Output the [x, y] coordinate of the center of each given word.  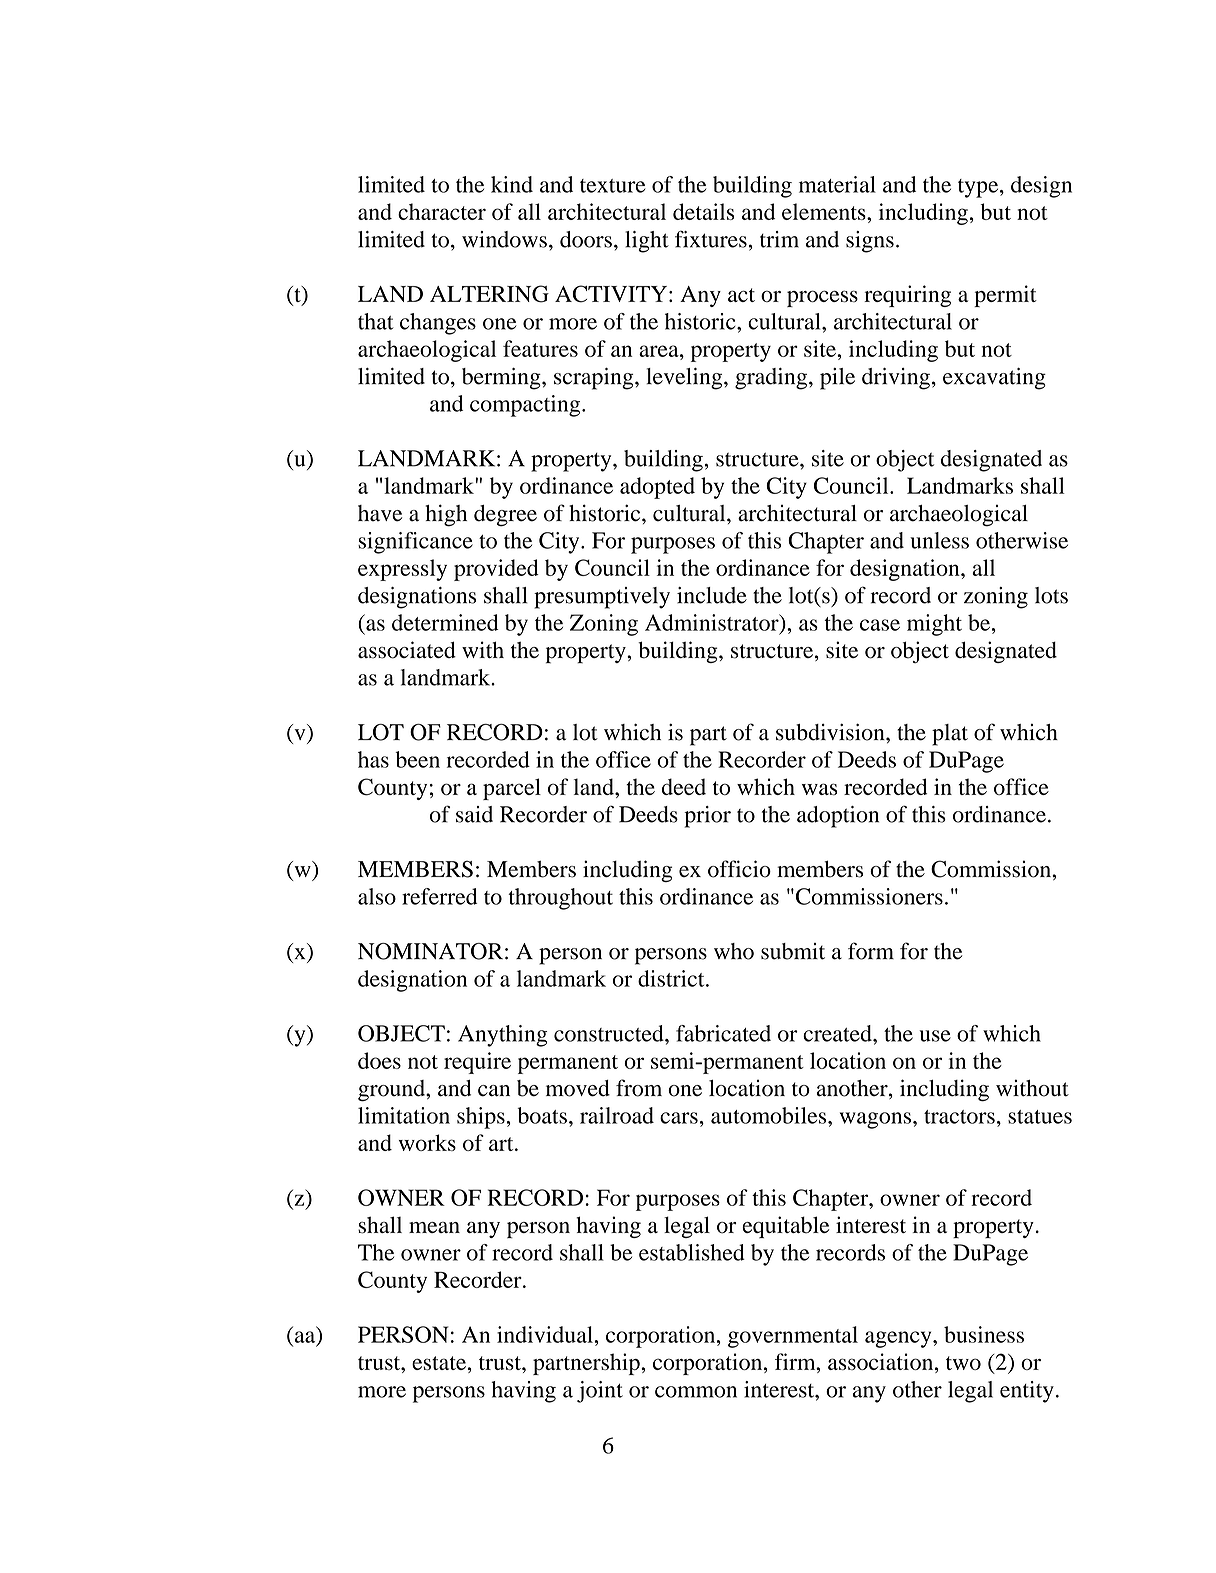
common [696, 1392]
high [446, 515]
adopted [657, 488]
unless [939, 540]
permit [1005, 296]
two [963, 1363]
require [477, 1063]
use [935, 1036]
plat [950, 735]
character [442, 211]
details [703, 211]
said [474, 814]
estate [439, 1363]
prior [707, 817]
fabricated [723, 1033]
